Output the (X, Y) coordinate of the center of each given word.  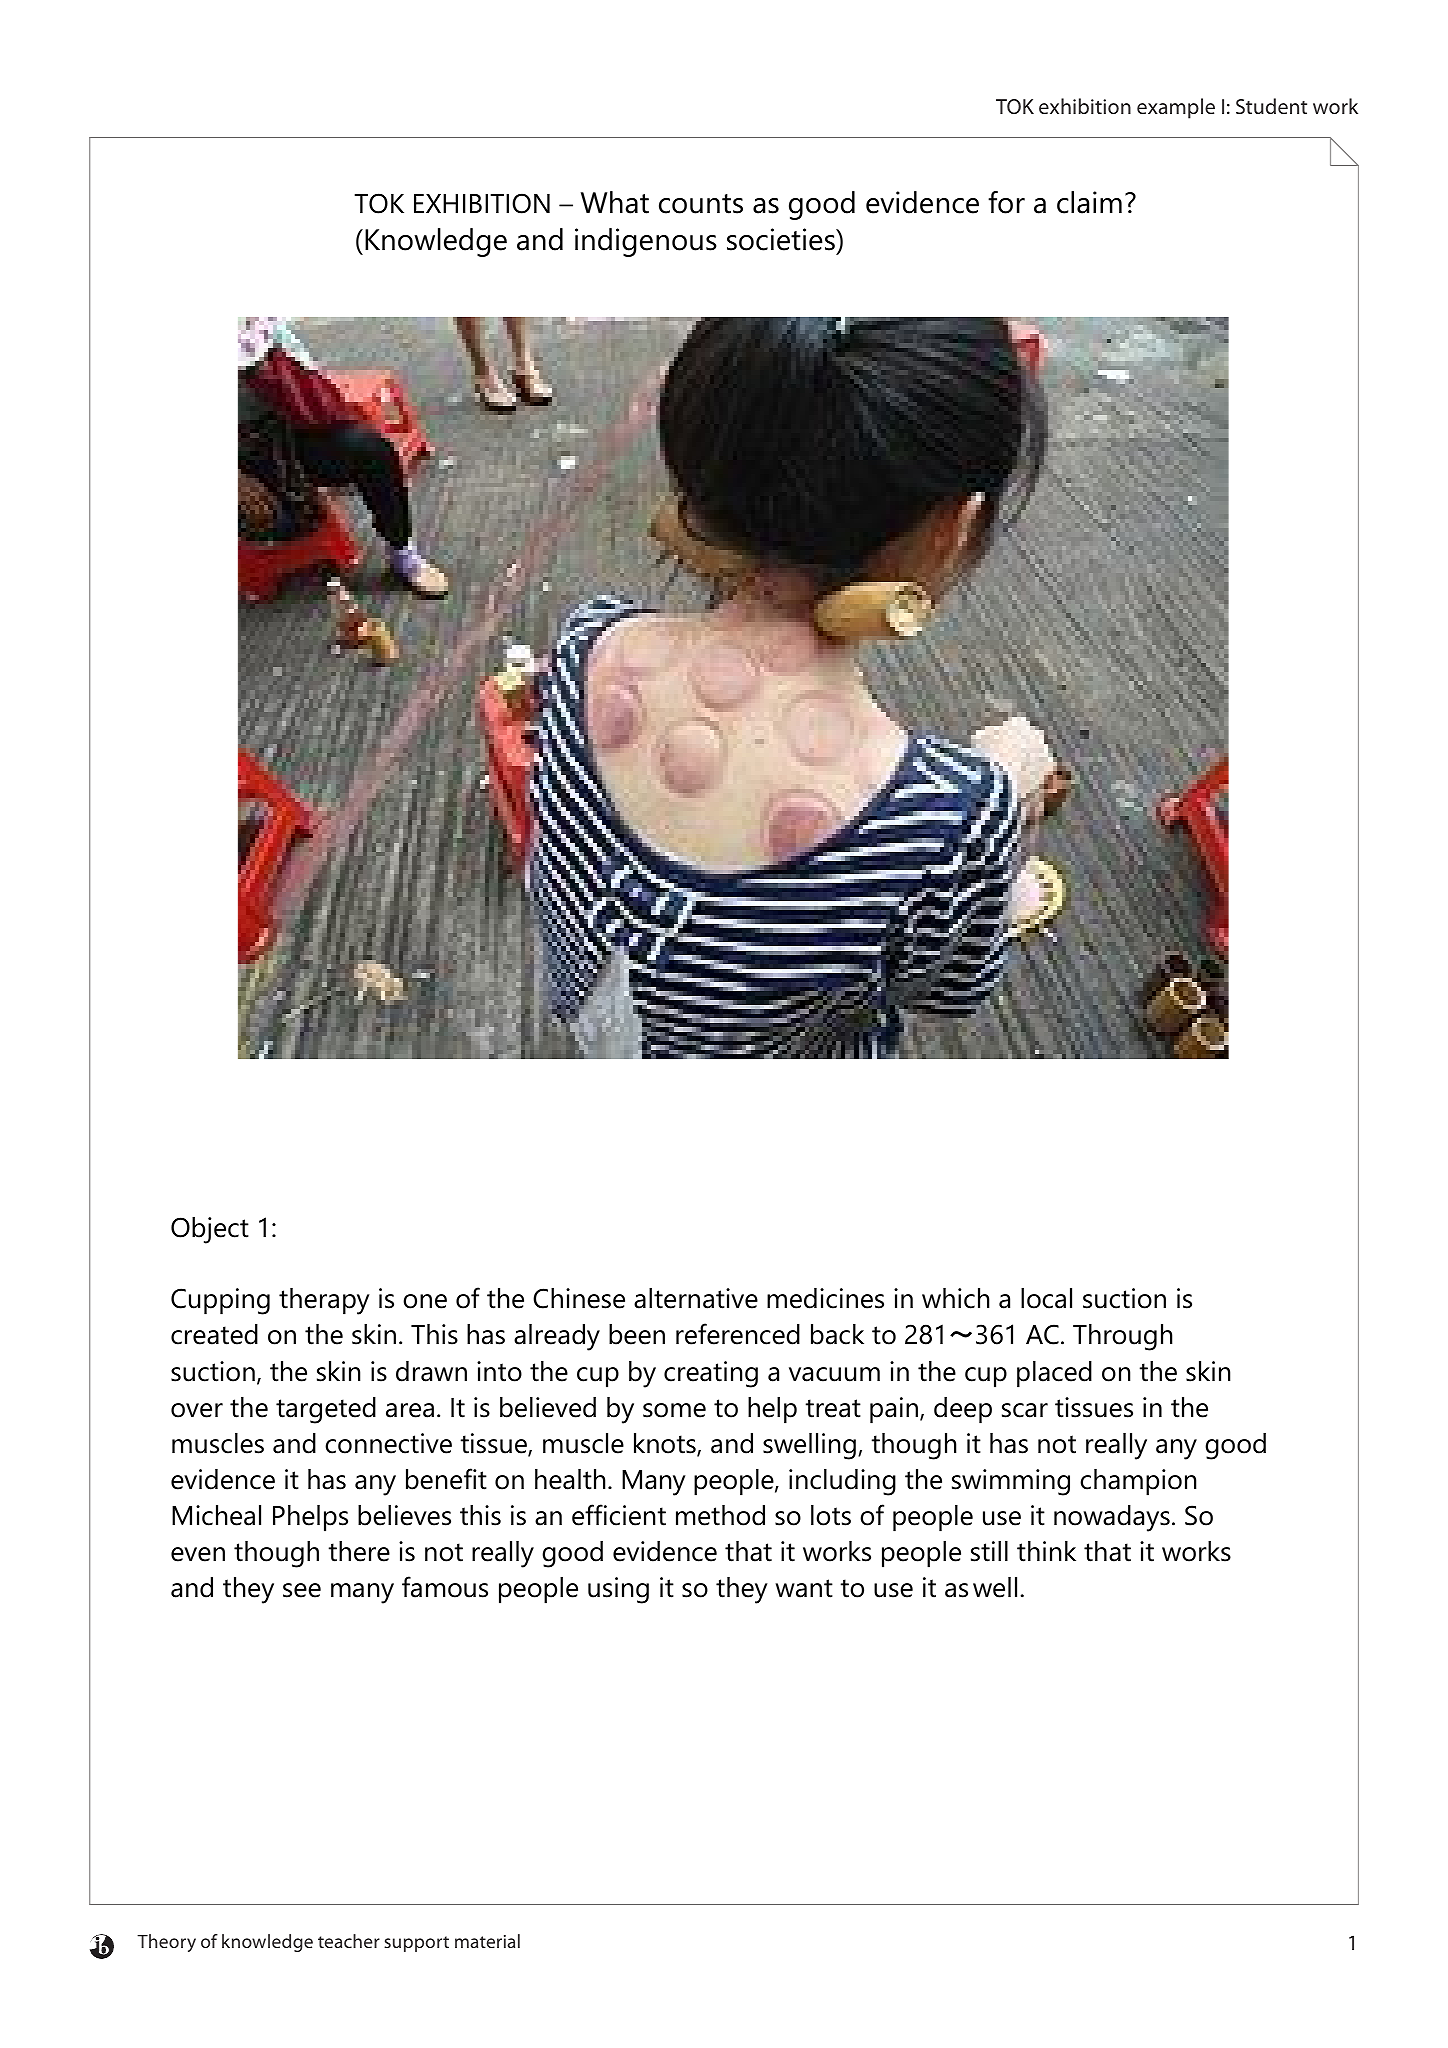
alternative (696, 1298)
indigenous (646, 242)
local (1046, 1298)
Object (210, 1230)
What (615, 202)
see (302, 1590)
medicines (825, 1298)
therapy (324, 1301)
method (720, 1515)
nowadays (1112, 1518)
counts (701, 204)
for (1006, 202)
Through (1122, 1337)
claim (1089, 202)
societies (782, 239)
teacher (349, 1941)
